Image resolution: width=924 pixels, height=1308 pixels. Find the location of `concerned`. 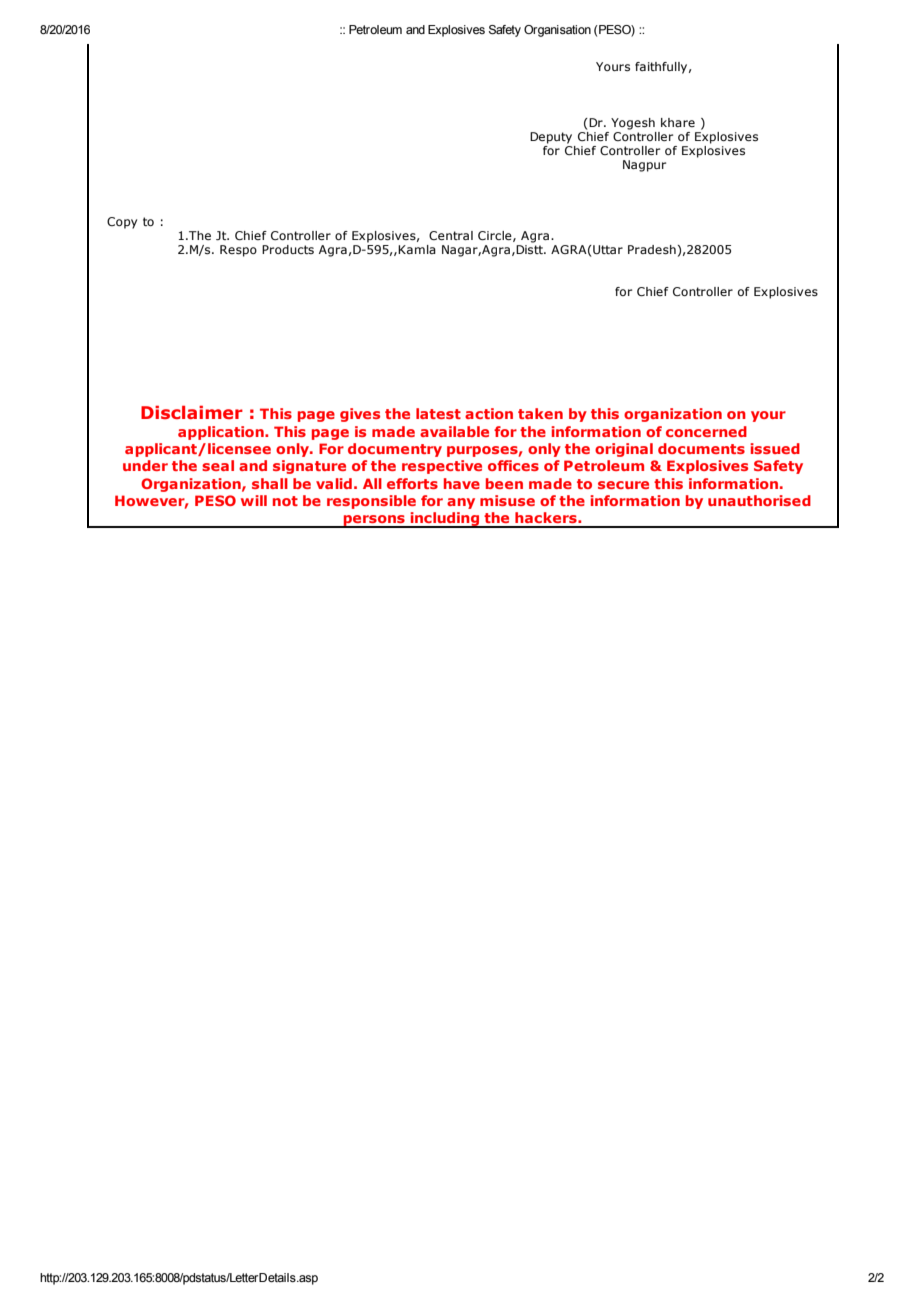

concerned is located at coordinates (706, 431).
